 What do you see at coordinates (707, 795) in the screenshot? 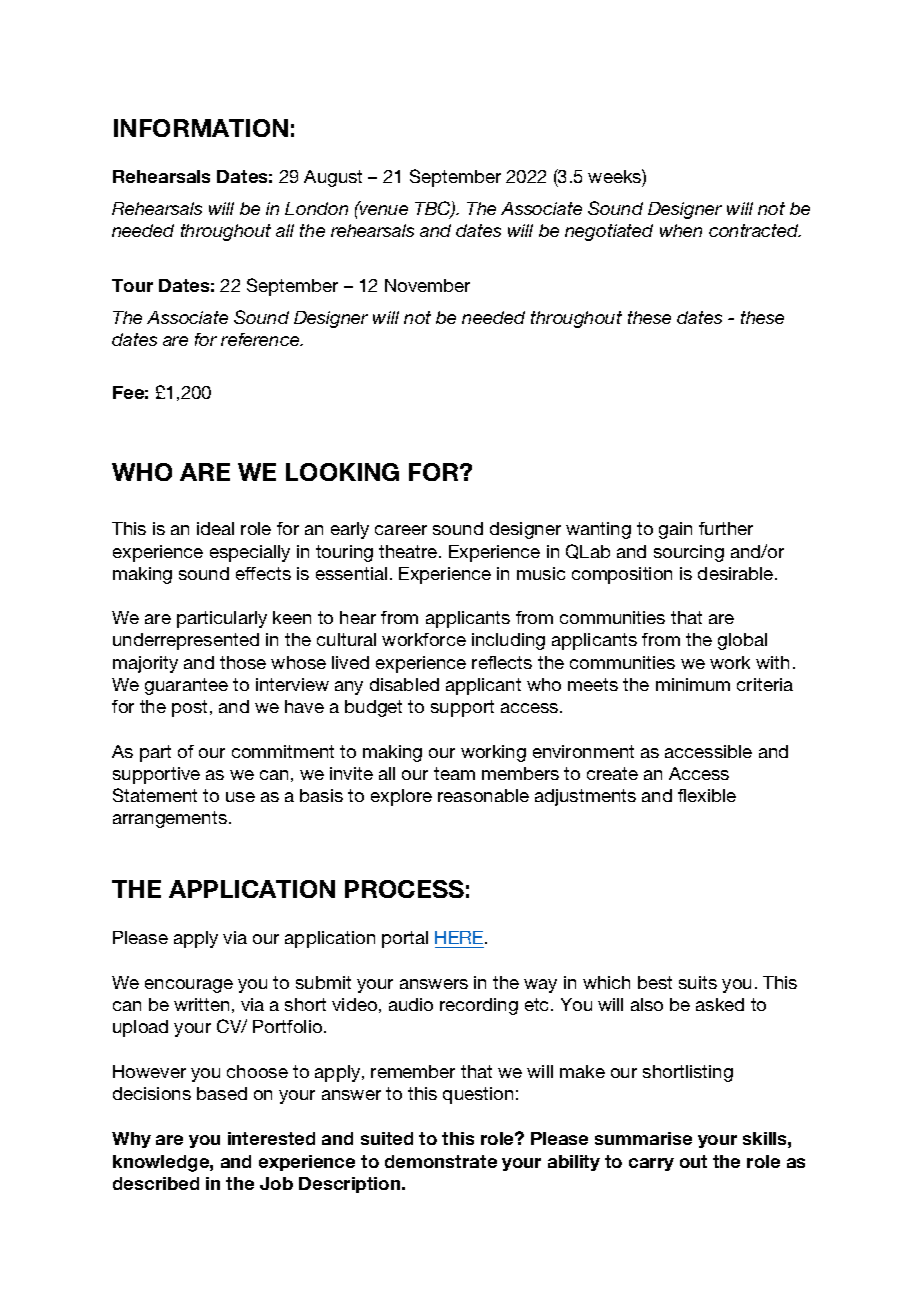
I see `flexible` at bounding box center [707, 795].
